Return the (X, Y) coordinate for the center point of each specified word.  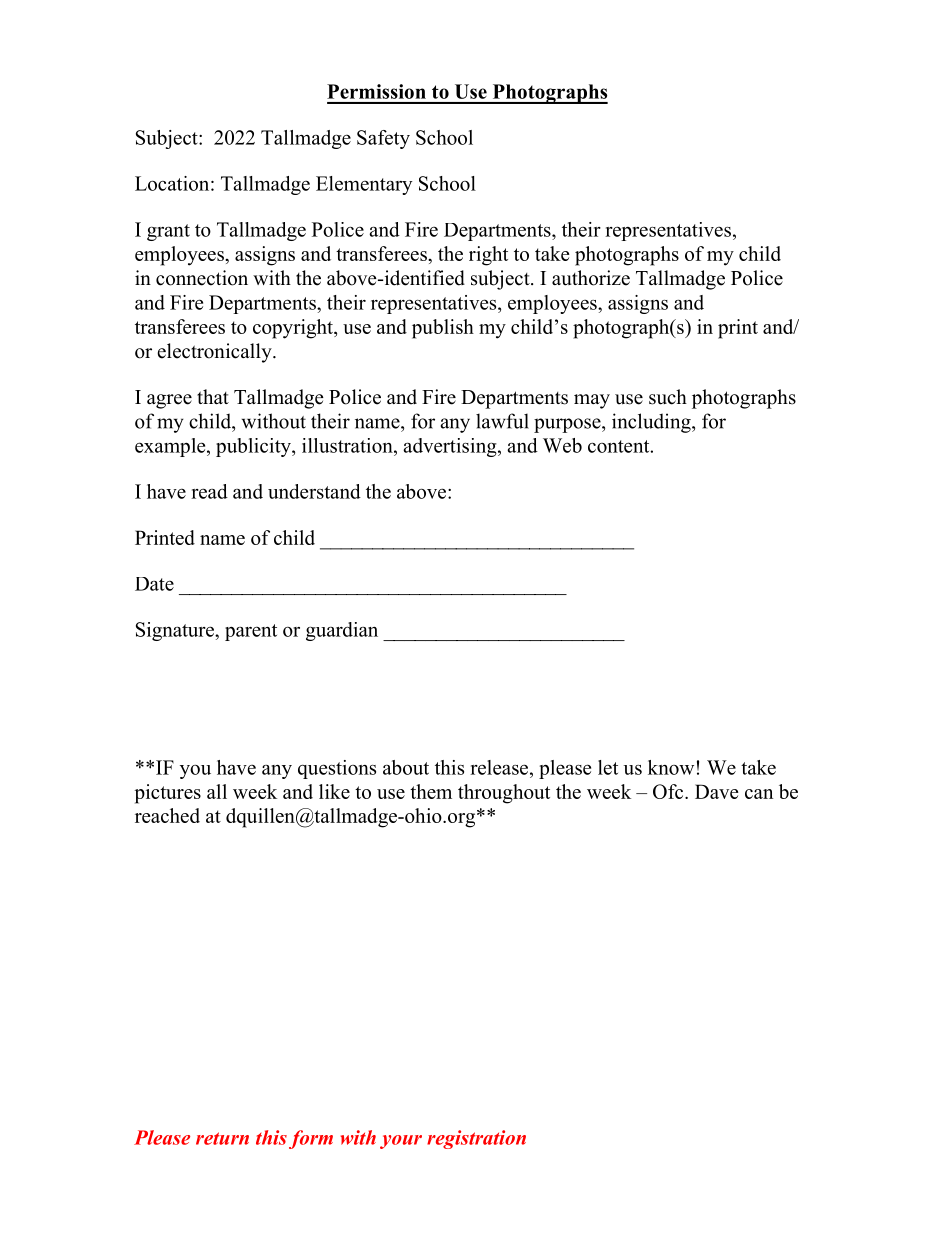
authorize (591, 278)
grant (168, 232)
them (431, 791)
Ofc (669, 791)
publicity (254, 447)
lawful (502, 421)
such (668, 397)
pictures (168, 794)
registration (476, 1139)
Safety (383, 139)
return (222, 1138)
